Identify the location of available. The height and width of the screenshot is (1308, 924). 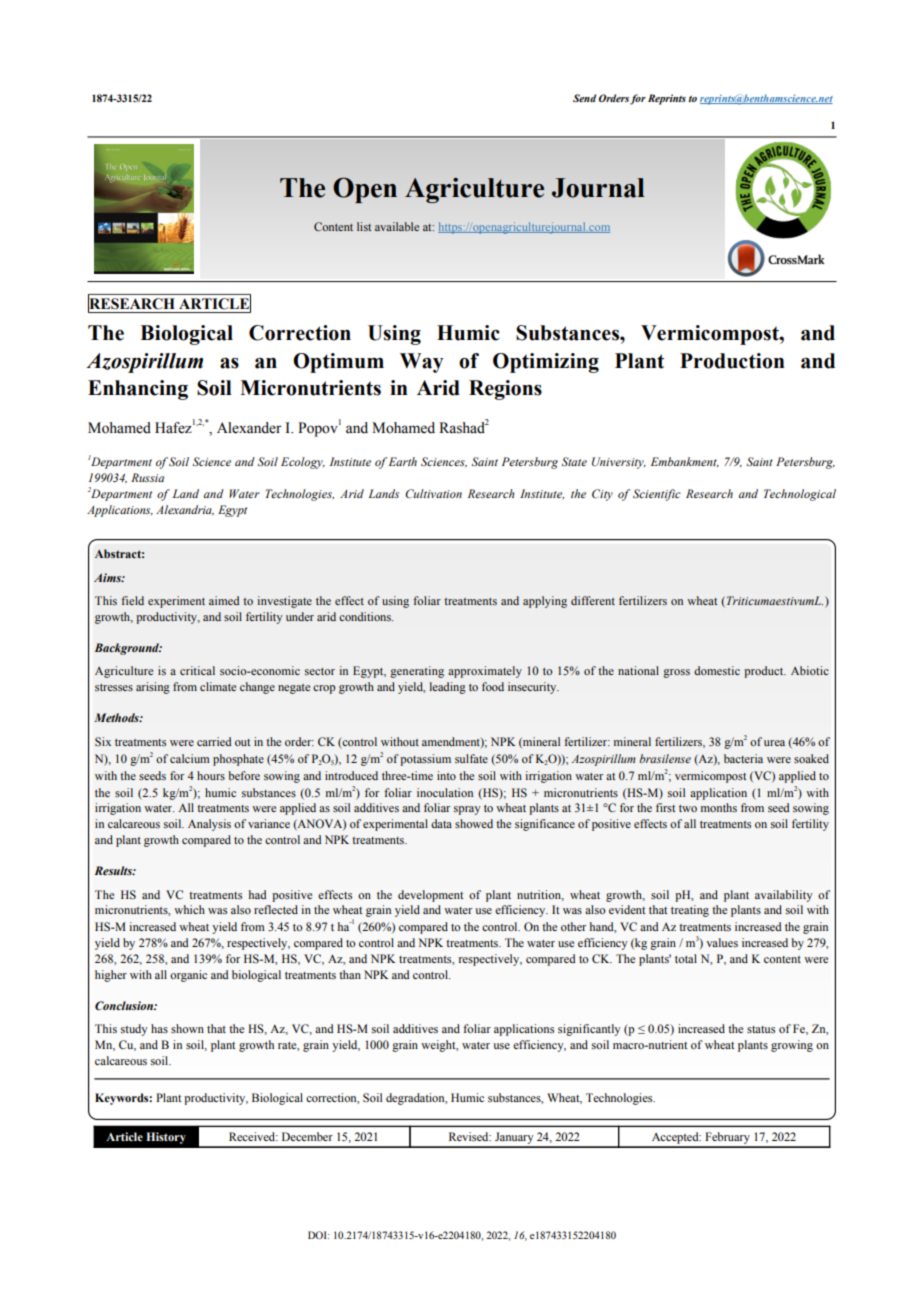
(397, 226).
